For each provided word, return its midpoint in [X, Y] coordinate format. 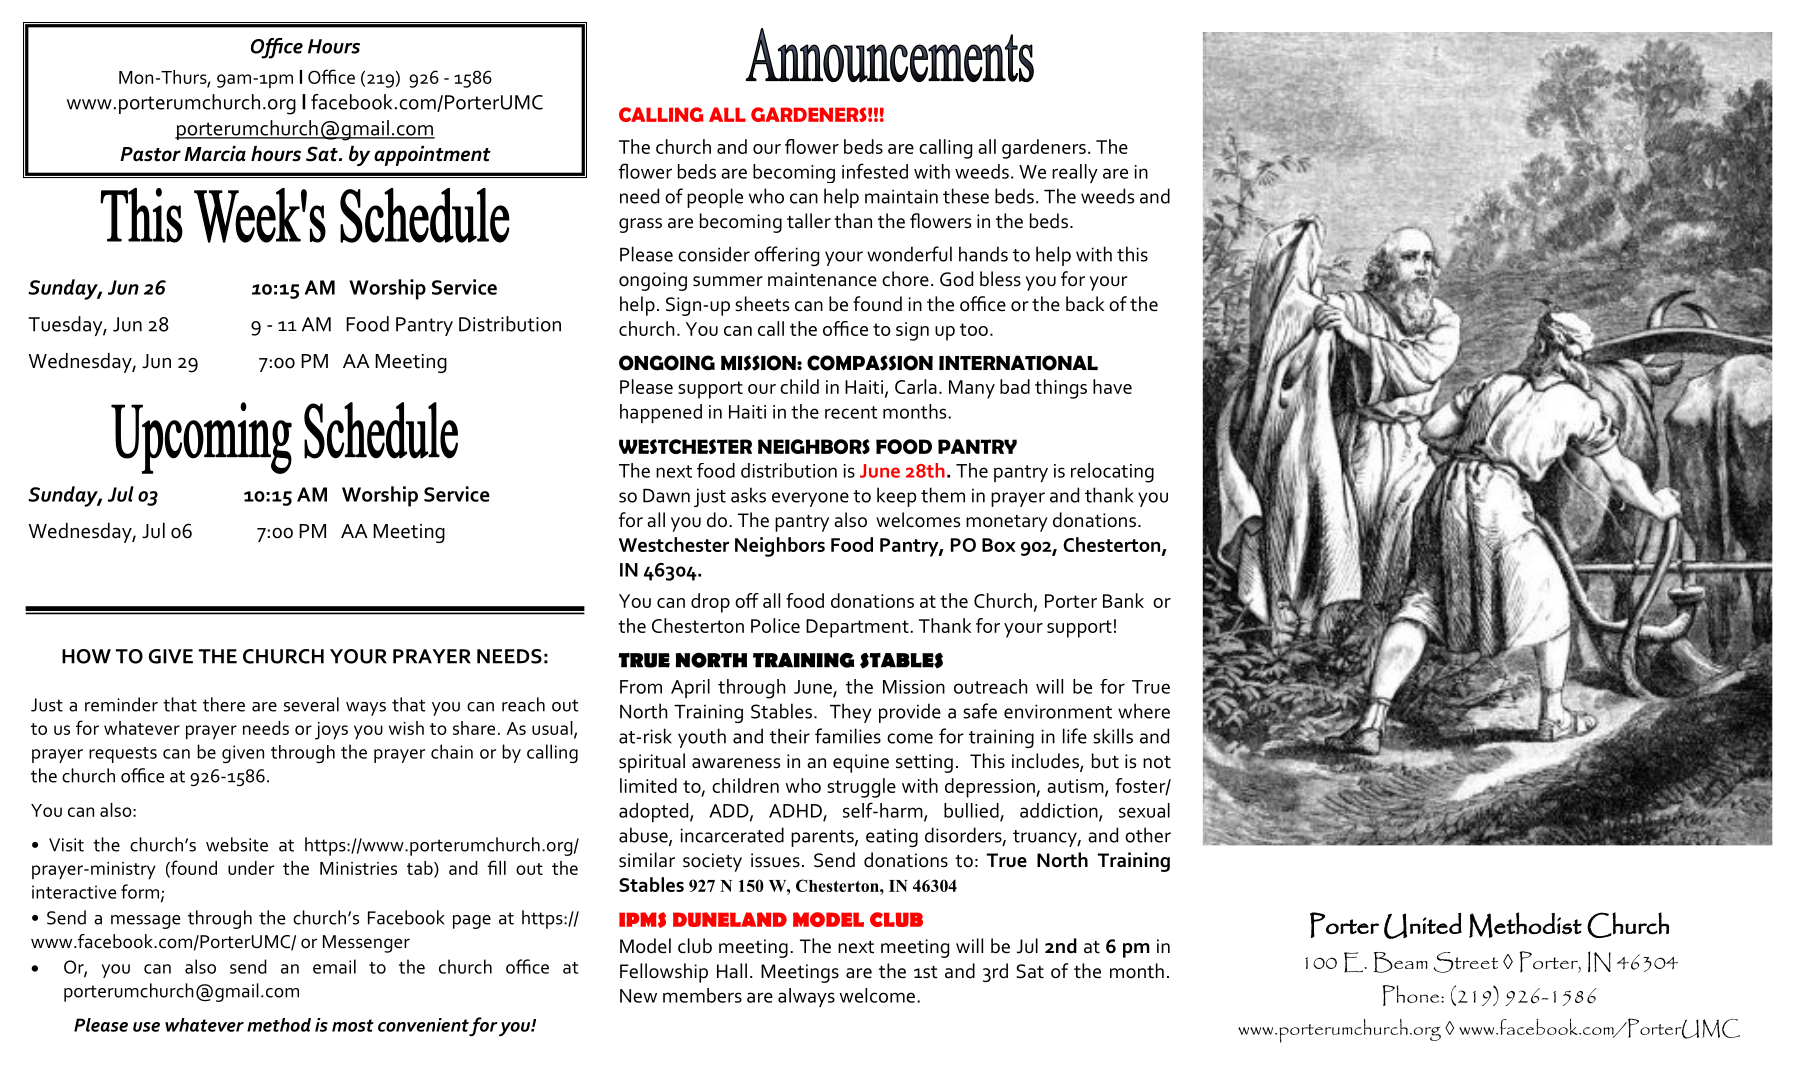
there [224, 704]
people [715, 198]
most [353, 1025]
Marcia [215, 154]
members [702, 995]
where [1144, 711]
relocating [1112, 473]
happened [661, 413]
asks [748, 495]
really [1075, 173]
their [790, 736]
